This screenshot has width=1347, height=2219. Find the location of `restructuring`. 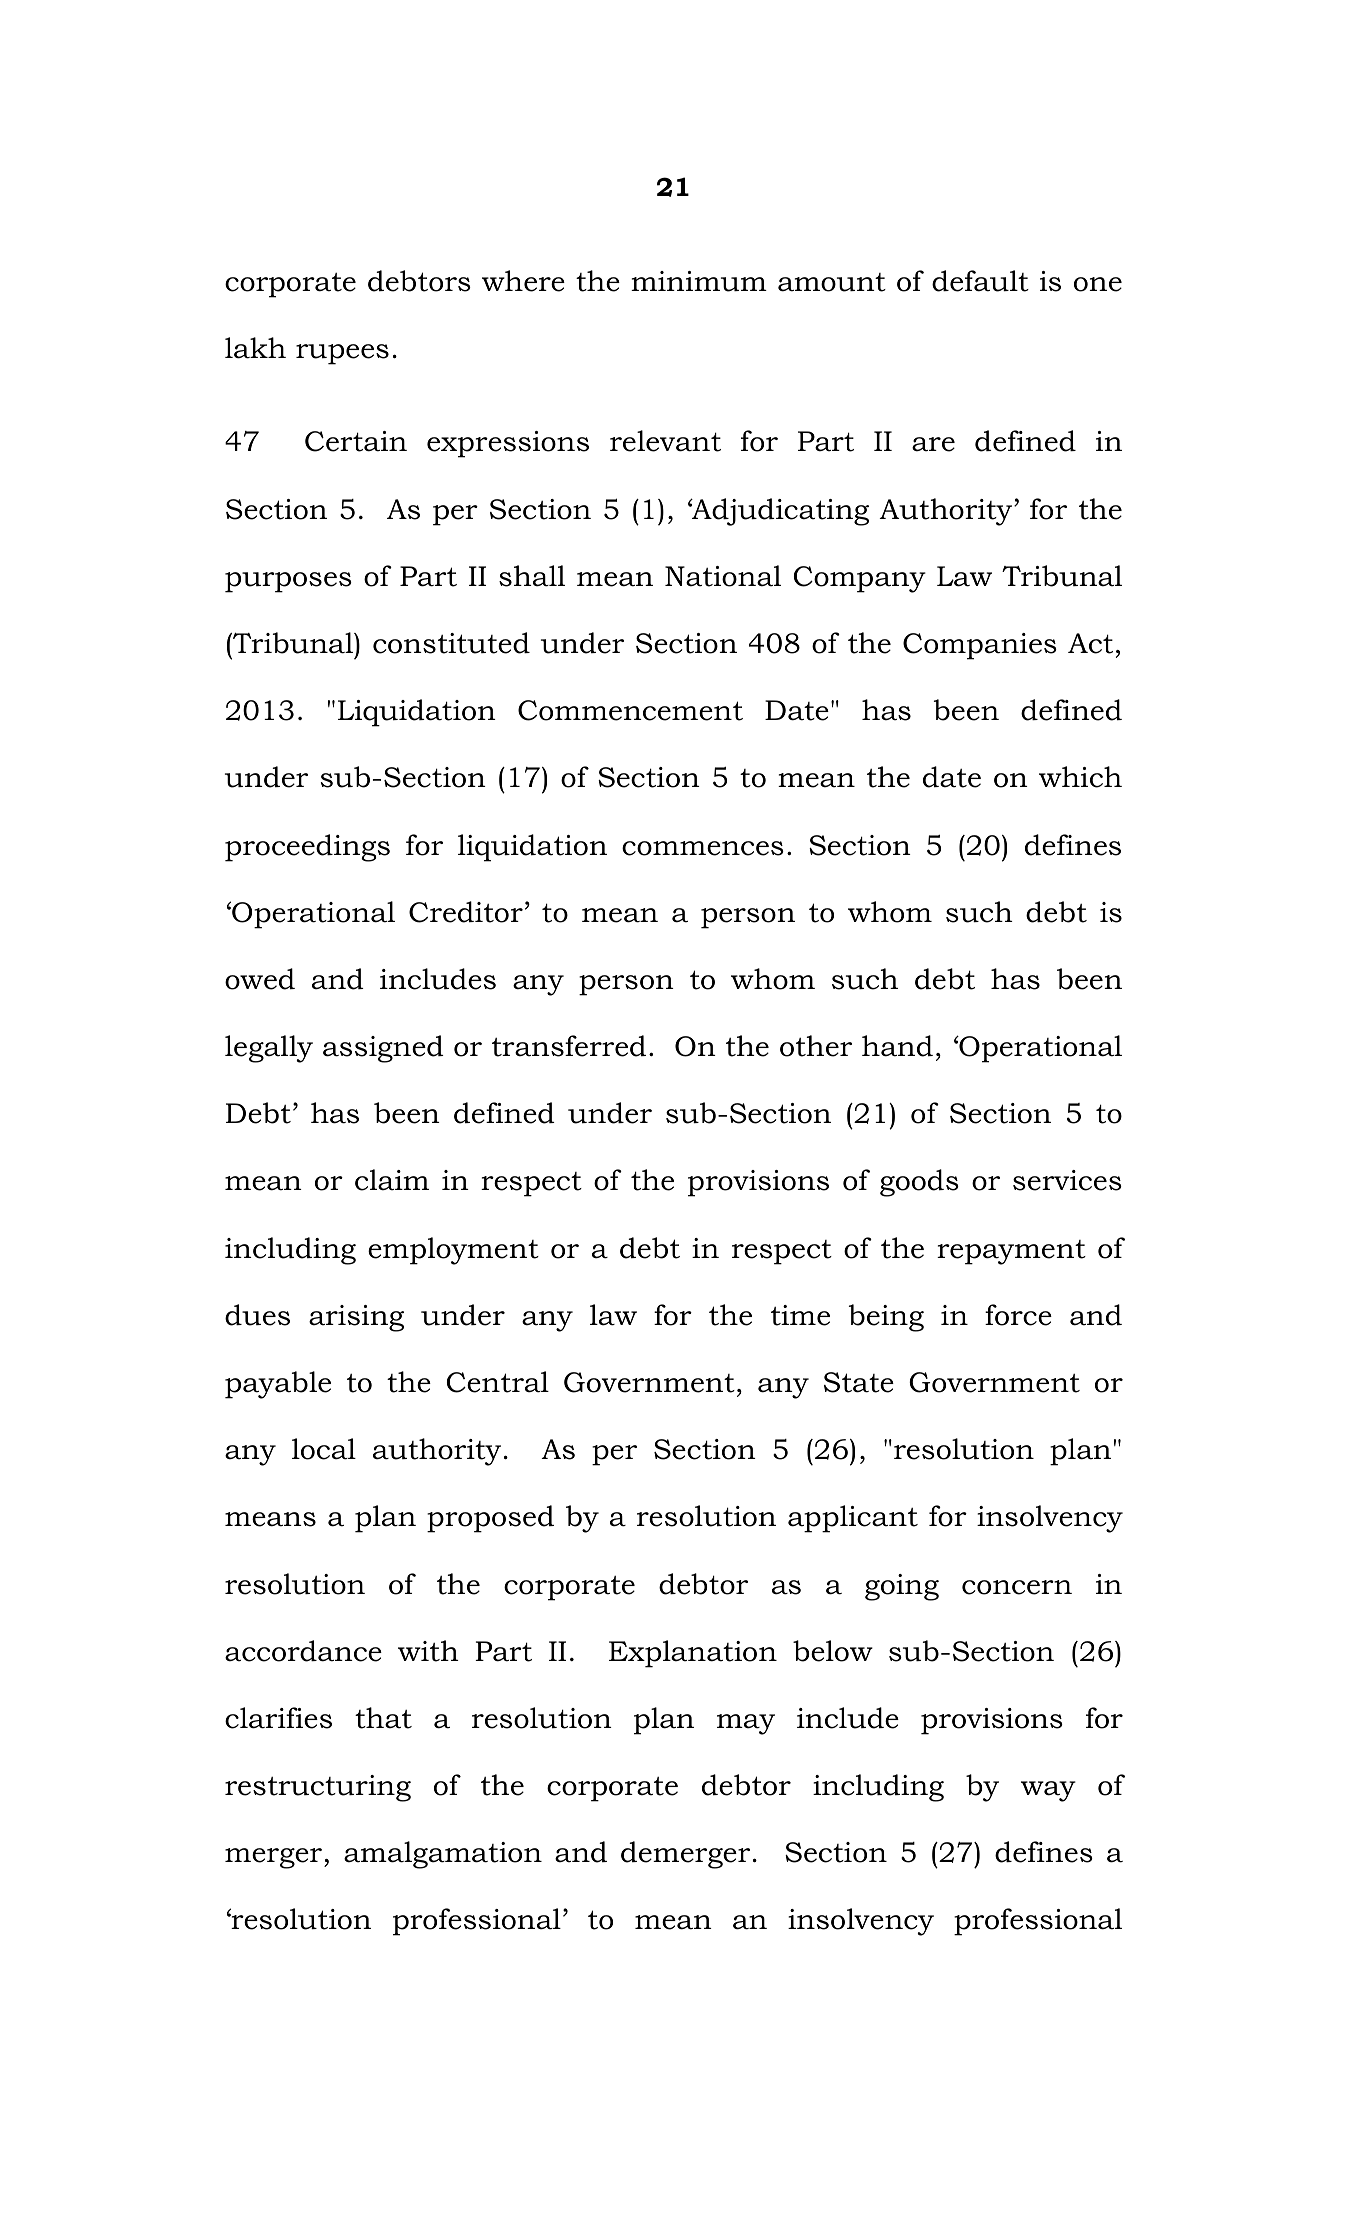

restructuring is located at coordinates (318, 1788).
